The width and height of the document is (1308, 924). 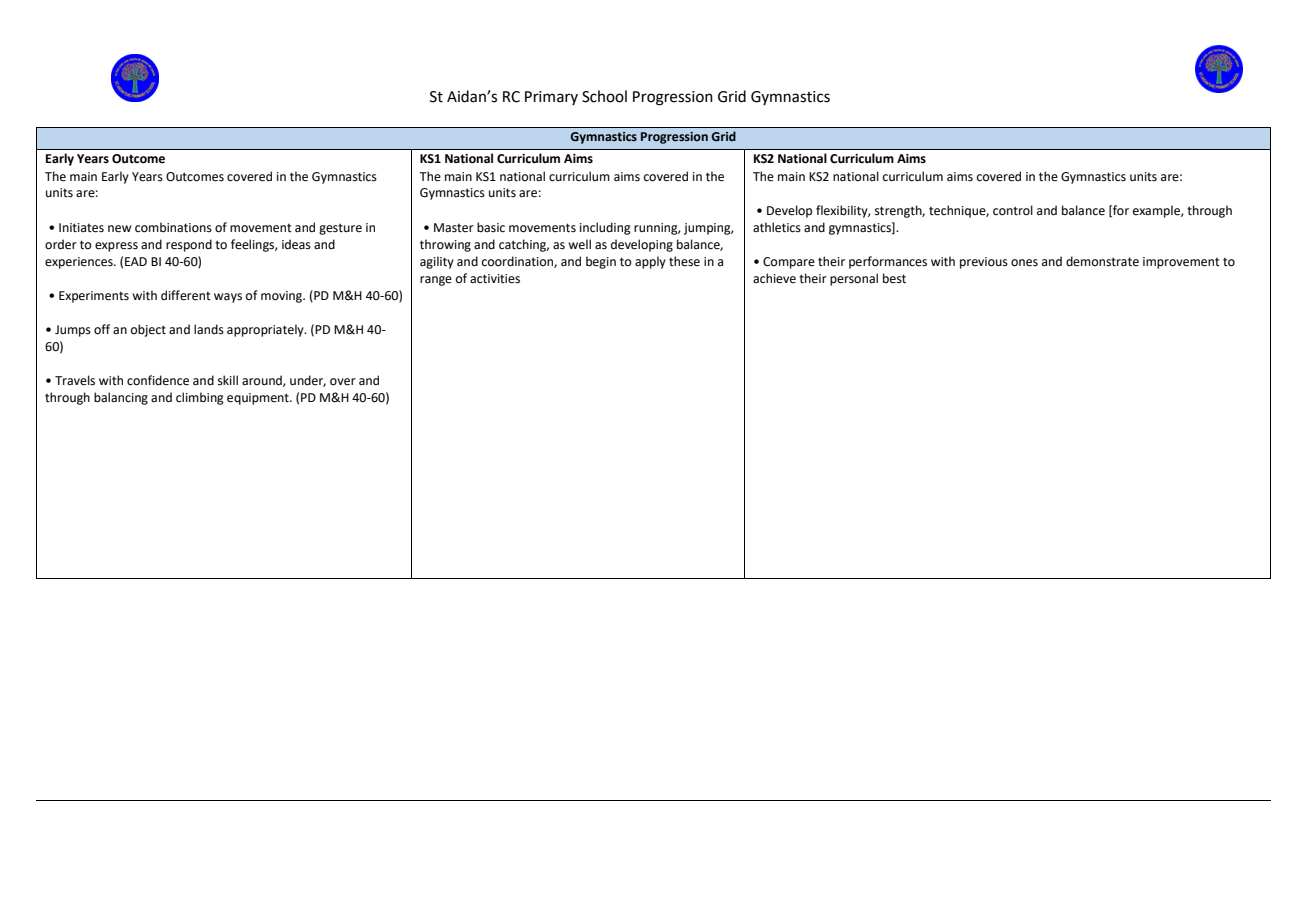 I want to click on control, so click(x=1013, y=210).
